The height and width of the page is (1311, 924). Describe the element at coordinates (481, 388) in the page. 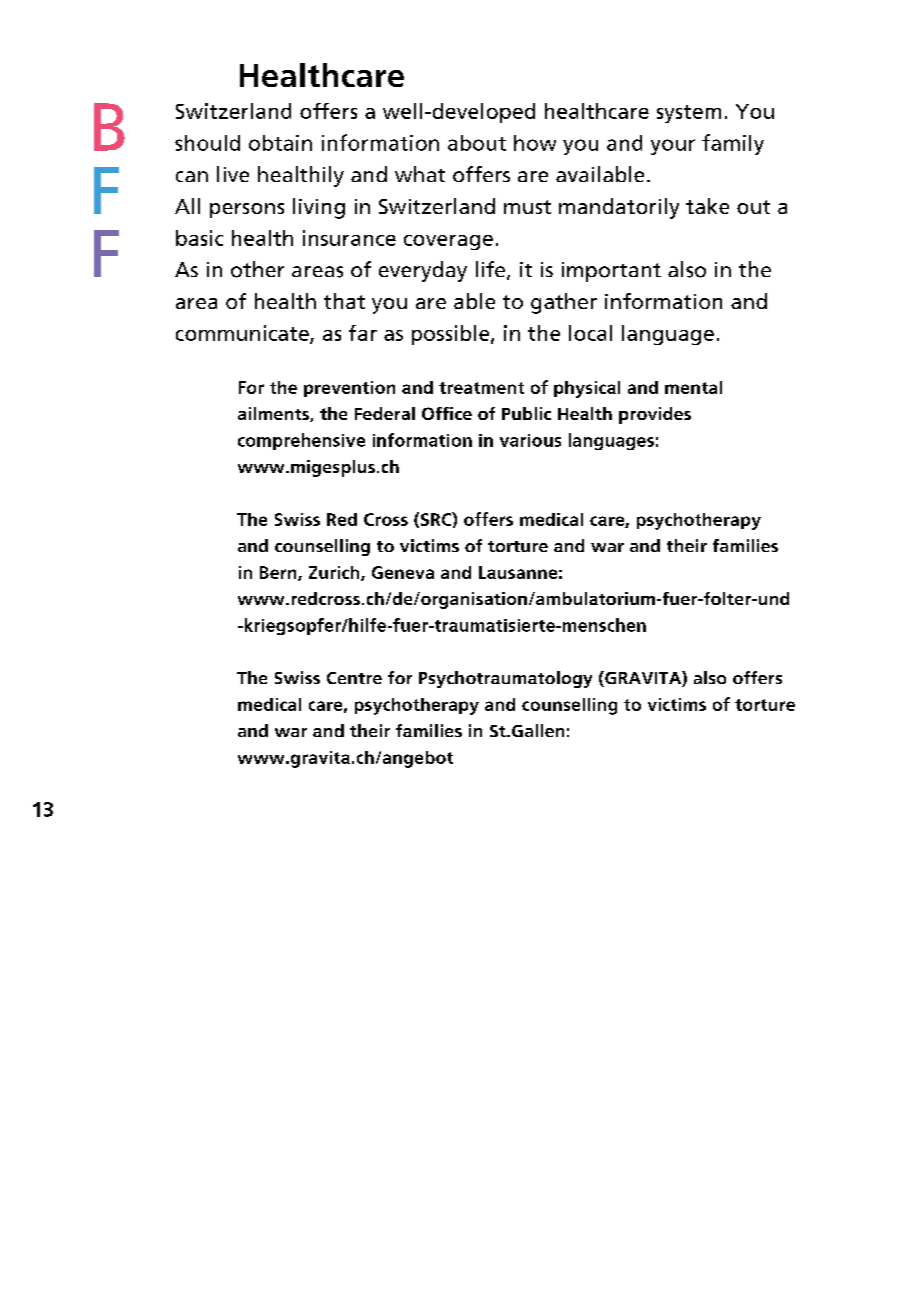

I see `treatment` at that location.
